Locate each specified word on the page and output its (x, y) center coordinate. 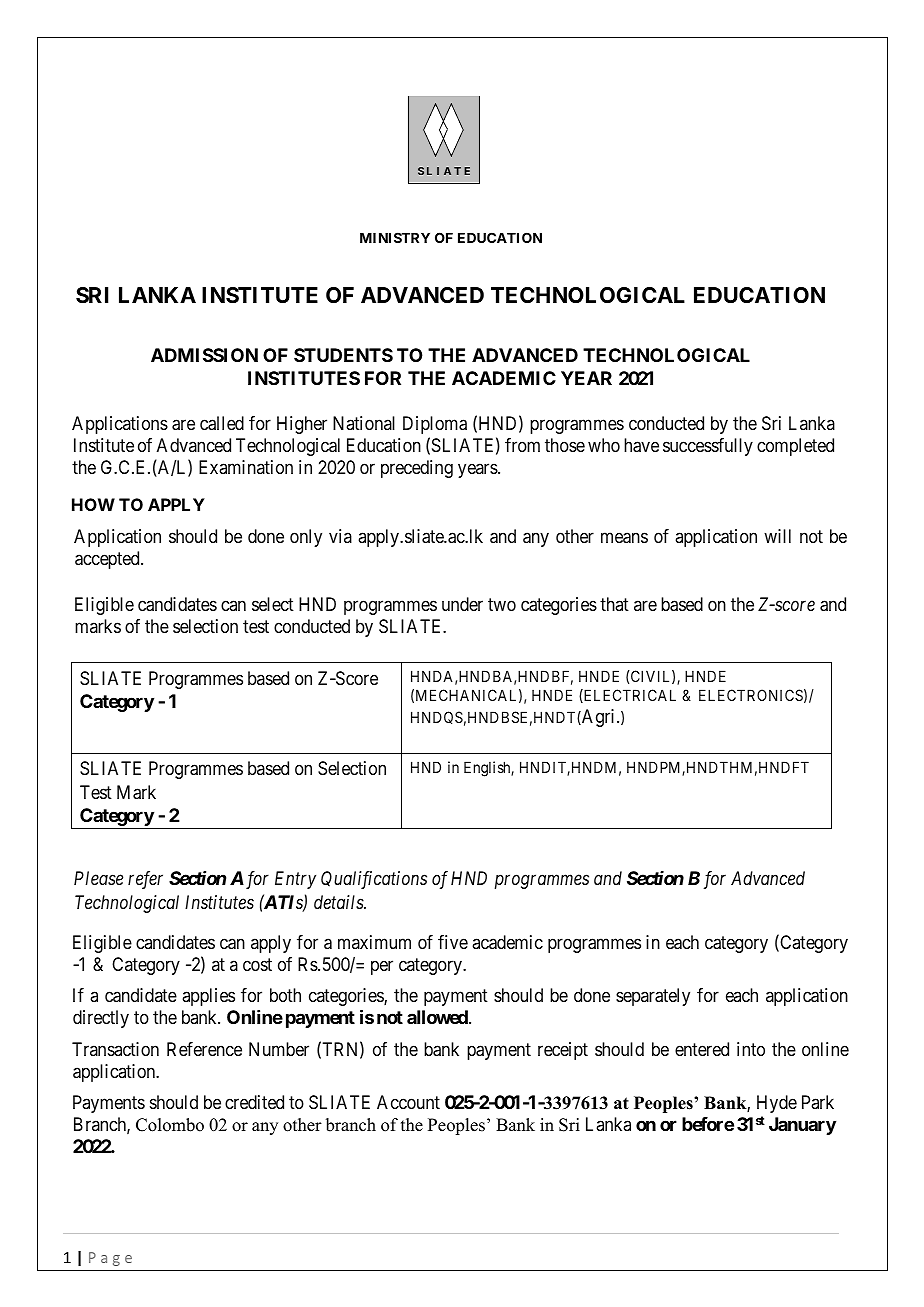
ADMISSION (204, 355)
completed (795, 447)
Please (98, 878)
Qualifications (374, 880)
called (222, 423)
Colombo (170, 1125)
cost (257, 964)
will (777, 536)
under (462, 604)
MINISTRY (395, 237)
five (453, 942)
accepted (108, 560)
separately (653, 997)
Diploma (435, 425)
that (614, 604)
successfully (708, 447)
